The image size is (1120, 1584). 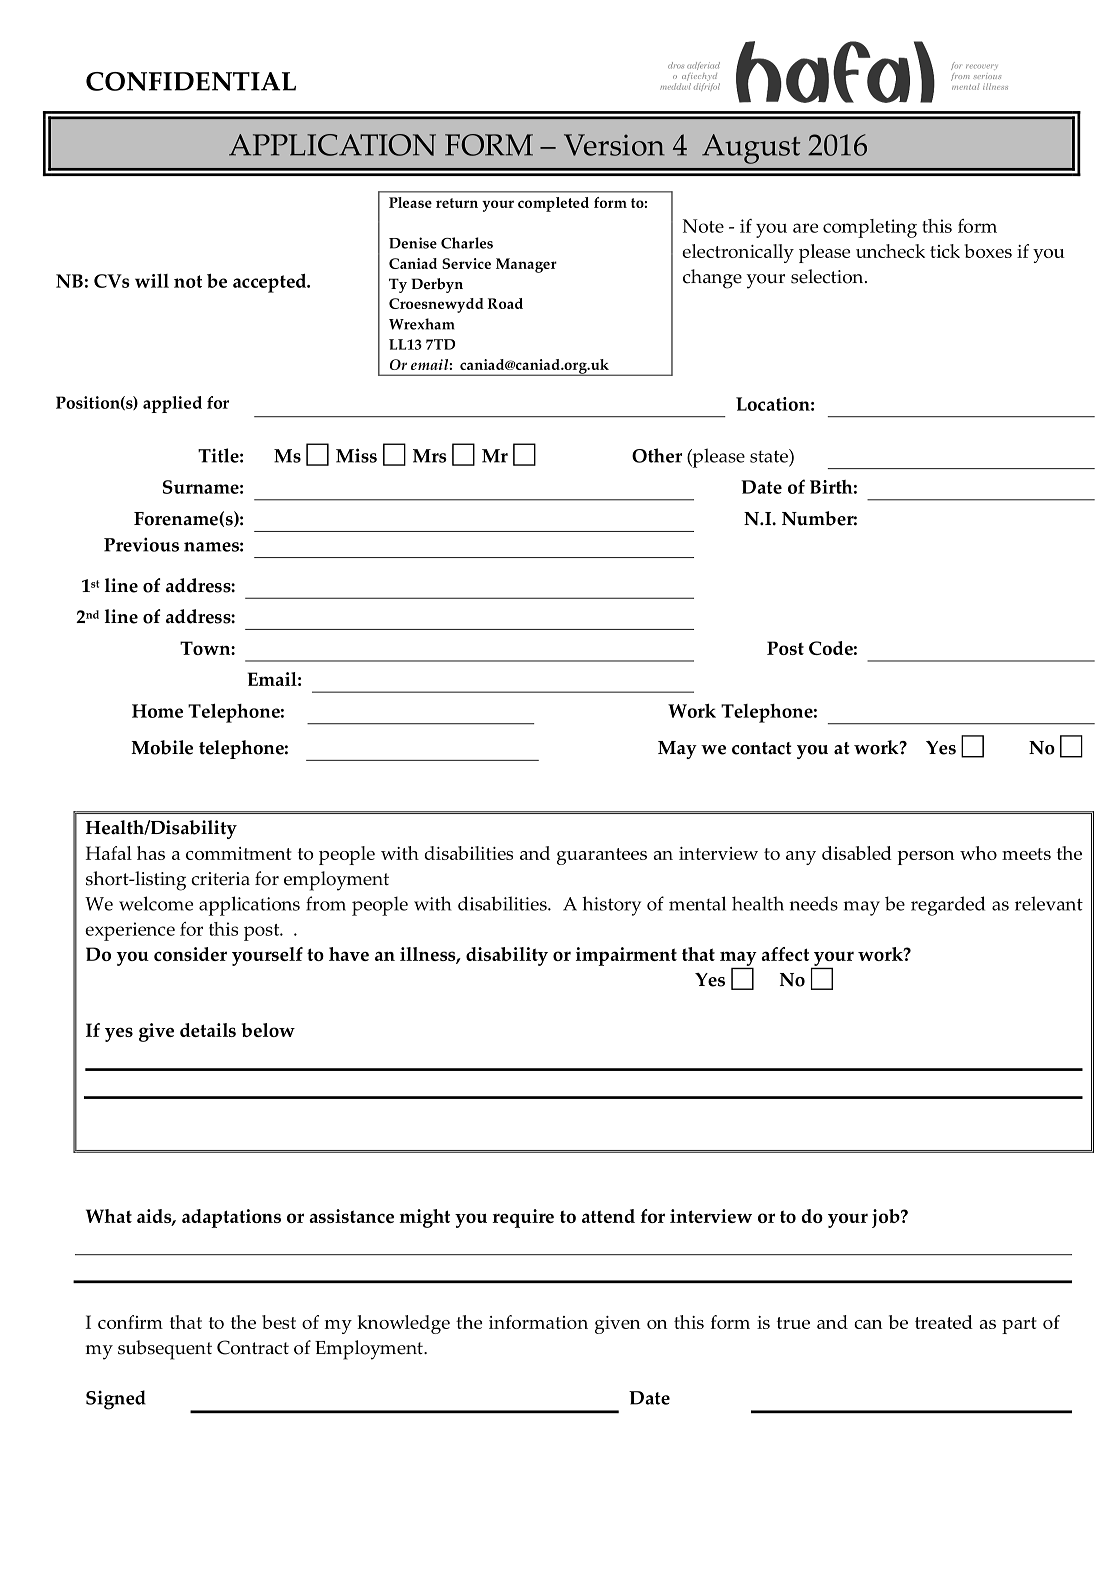 What do you see at coordinates (191, 81) in the screenshot?
I see `CONFIDENTIAL` at bounding box center [191, 81].
